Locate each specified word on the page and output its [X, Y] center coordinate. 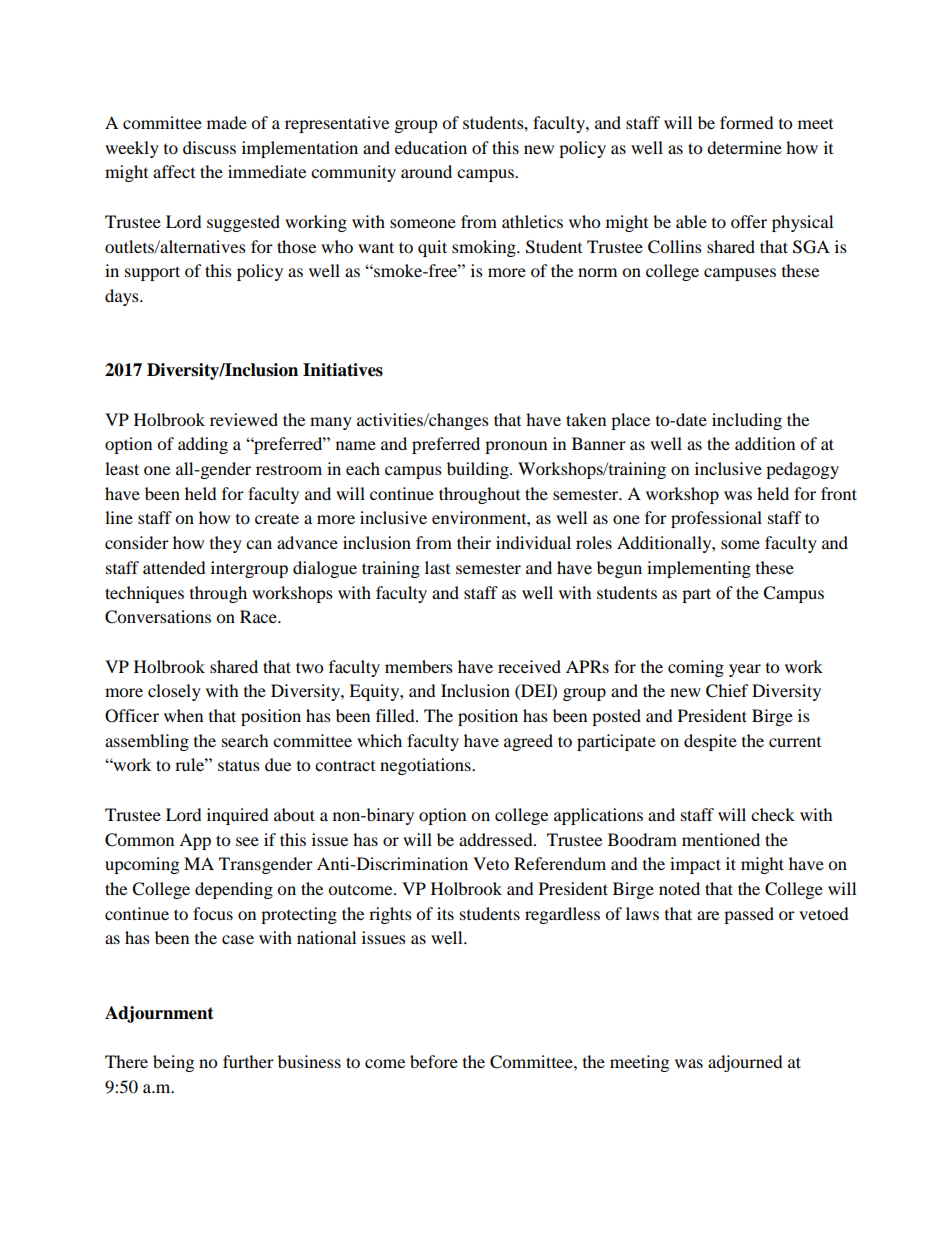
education [431, 147]
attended [174, 567]
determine [744, 147]
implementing [699, 569]
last [437, 567]
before [434, 1061]
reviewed [244, 419]
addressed [497, 839]
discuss [209, 147]
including [747, 421]
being [173, 1063]
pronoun [516, 447]
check [773, 814]
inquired [238, 816]
